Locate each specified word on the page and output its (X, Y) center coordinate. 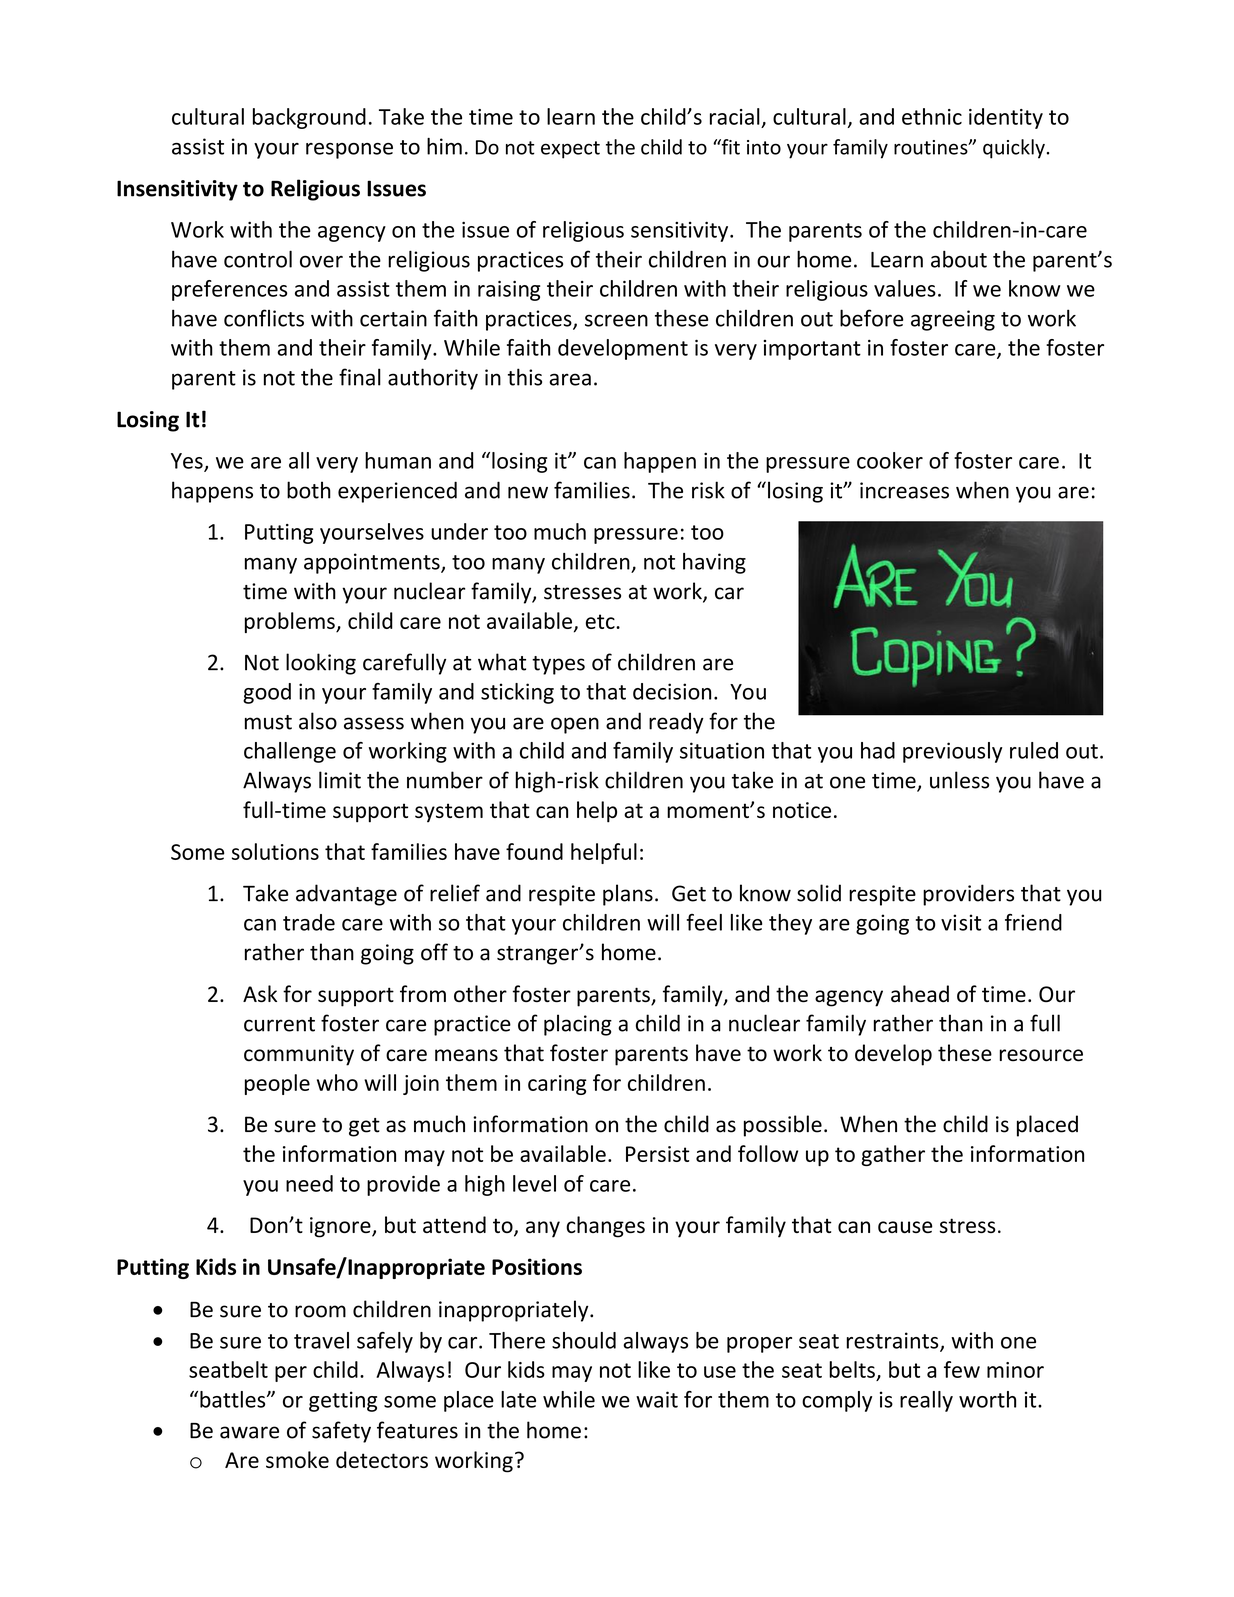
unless (959, 780)
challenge (290, 752)
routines (932, 147)
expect (570, 150)
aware (249, 1432)
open (575, 725)
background (309, 118)
